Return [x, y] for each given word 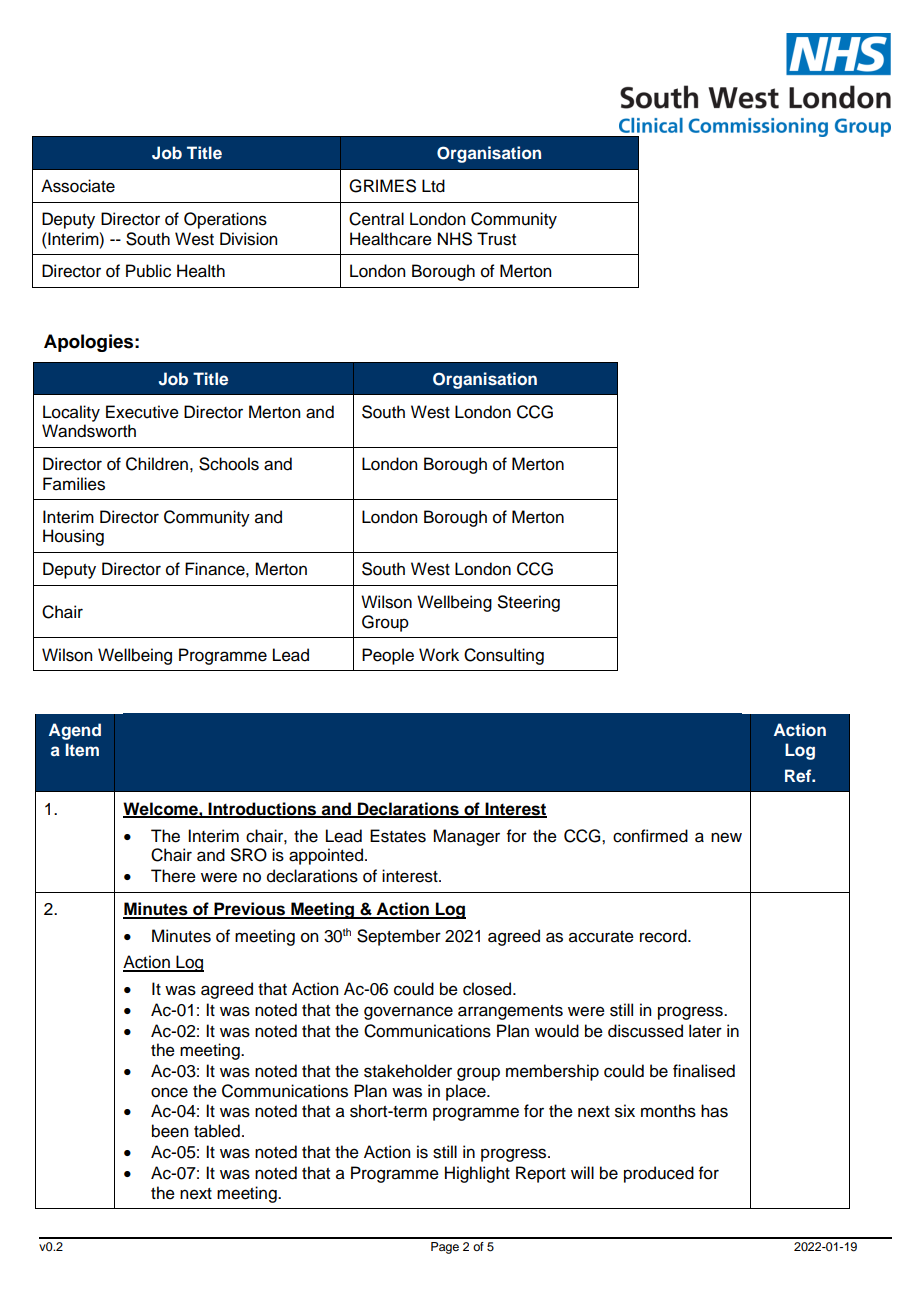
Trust [496, 239]
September [399, 937]
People [388, 656]
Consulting [504, 656]
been [170, 1131]
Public [148, 271]
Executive [142, 412]
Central [376, 219]
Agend [75, 731]
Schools [229, 464]
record [664, 936]
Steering [529, 603]
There [173, 876]
